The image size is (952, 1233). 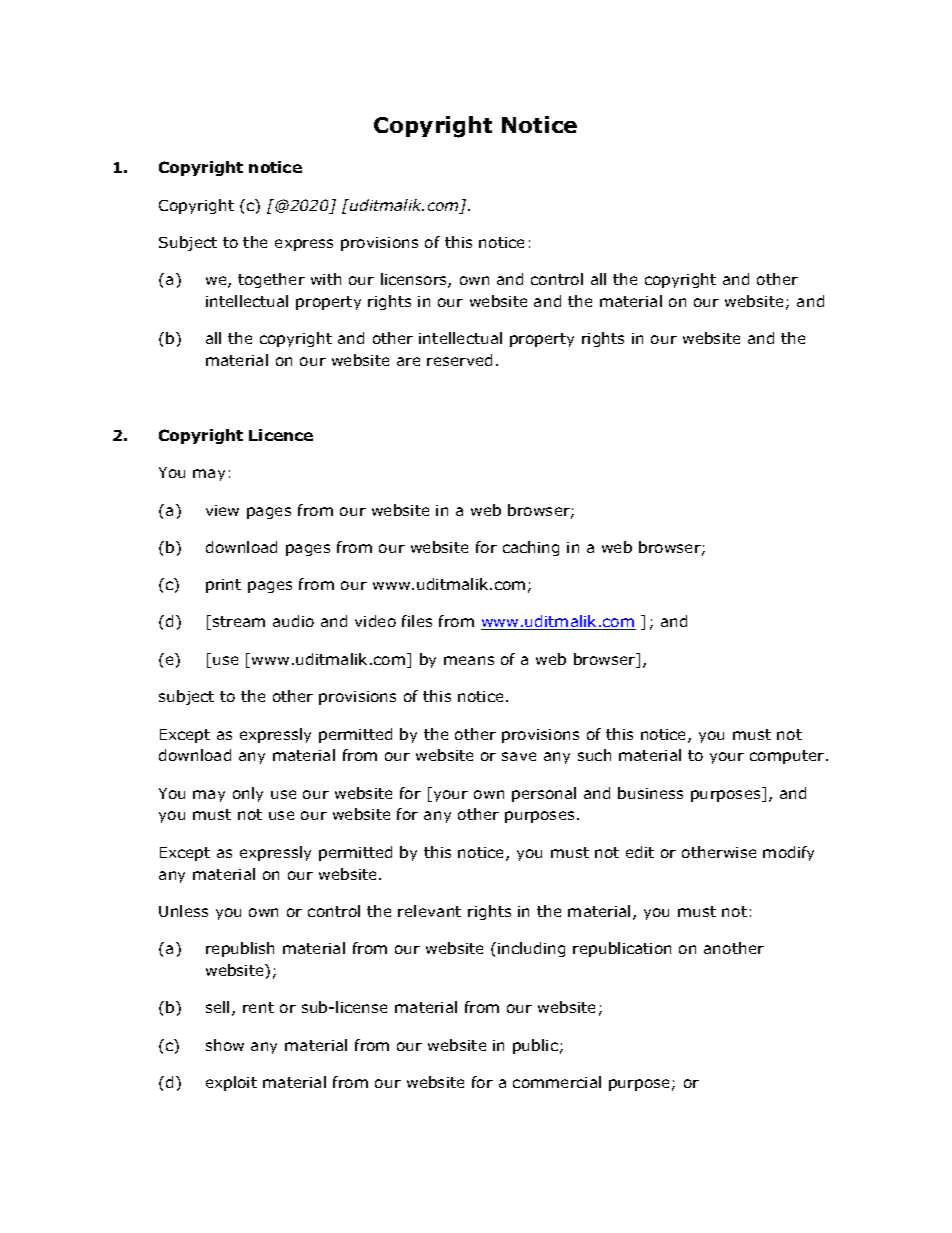 What do you see at coordinates (531, 548) in the screenshot?
I see `caching` at bounding box center [531, 548].
